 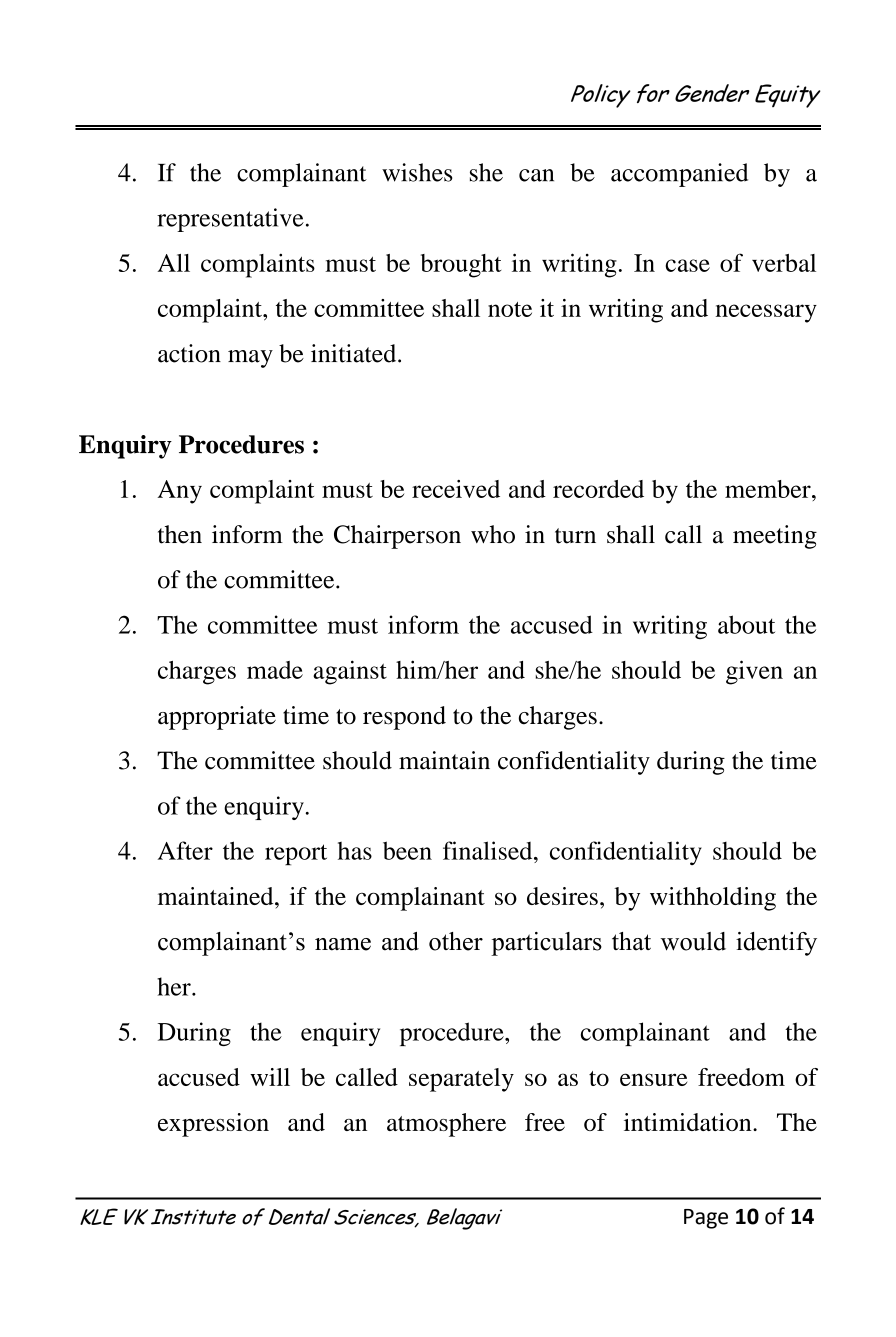 I want to click on accompanied, so click(x=679, y=175).
